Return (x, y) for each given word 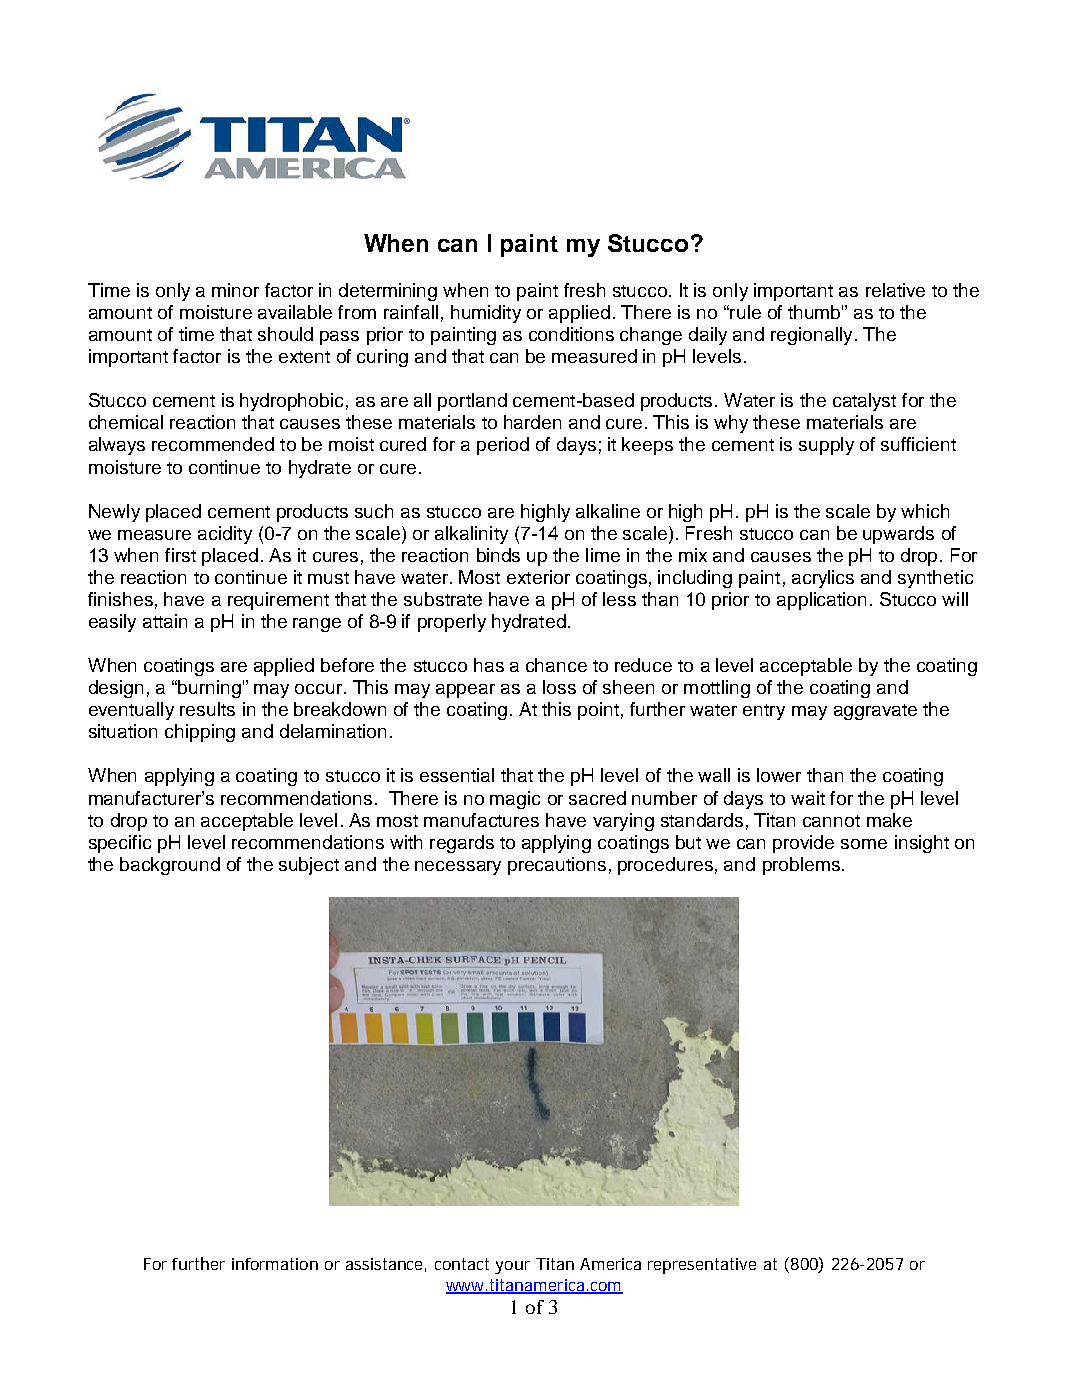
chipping (200, 733)
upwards (898, 535)
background (170, 866)
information (275, 1264)
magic (515, 800)
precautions (557, 866)
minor (235, 290)
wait (808, 798)
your (512, 1267)
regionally (811, 336)
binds (498, 555)
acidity (225, 535)
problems (801, 866)
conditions (571, 334)
